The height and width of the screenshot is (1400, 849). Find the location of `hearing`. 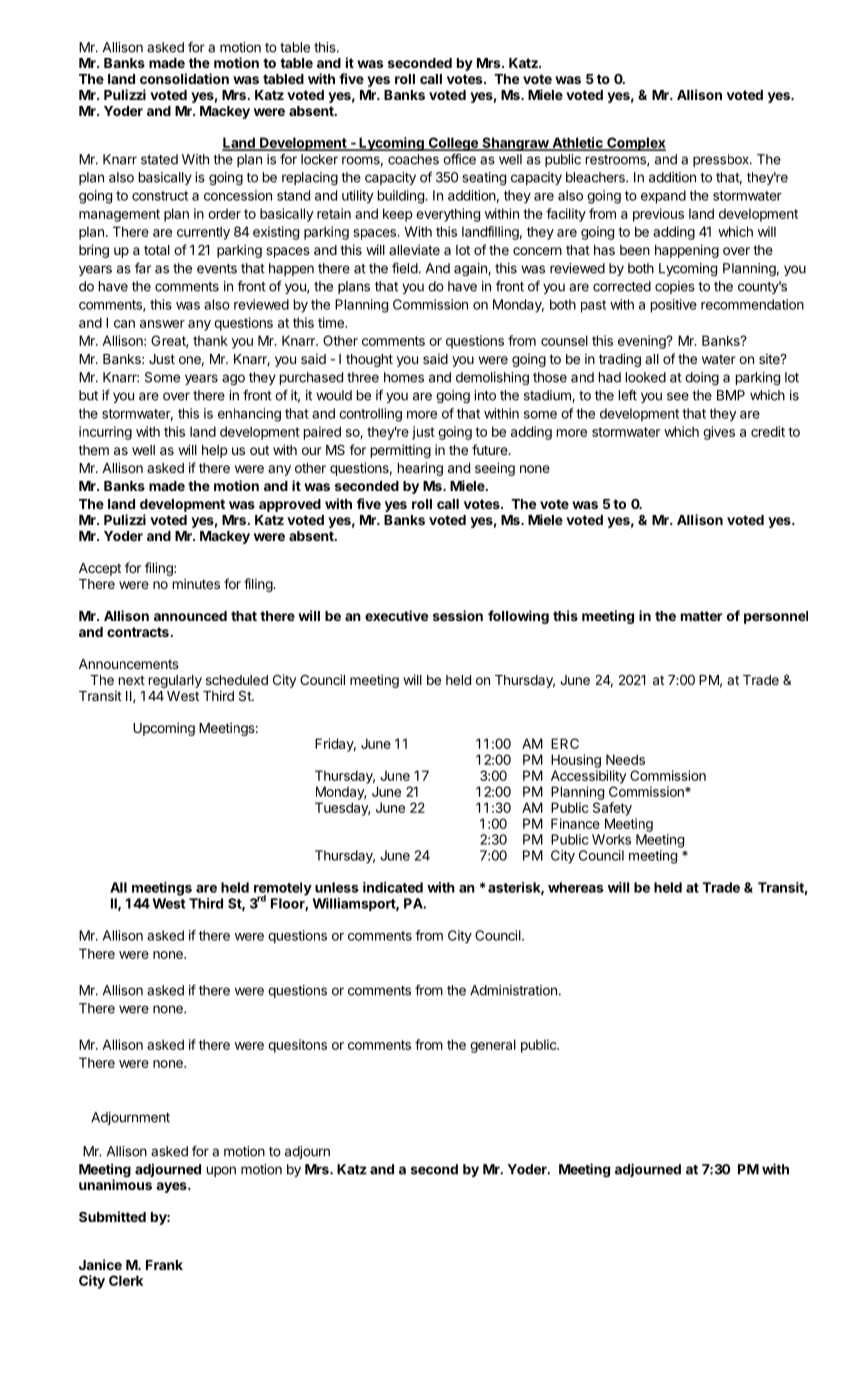

hearing is located at coordinates (420, 469).
